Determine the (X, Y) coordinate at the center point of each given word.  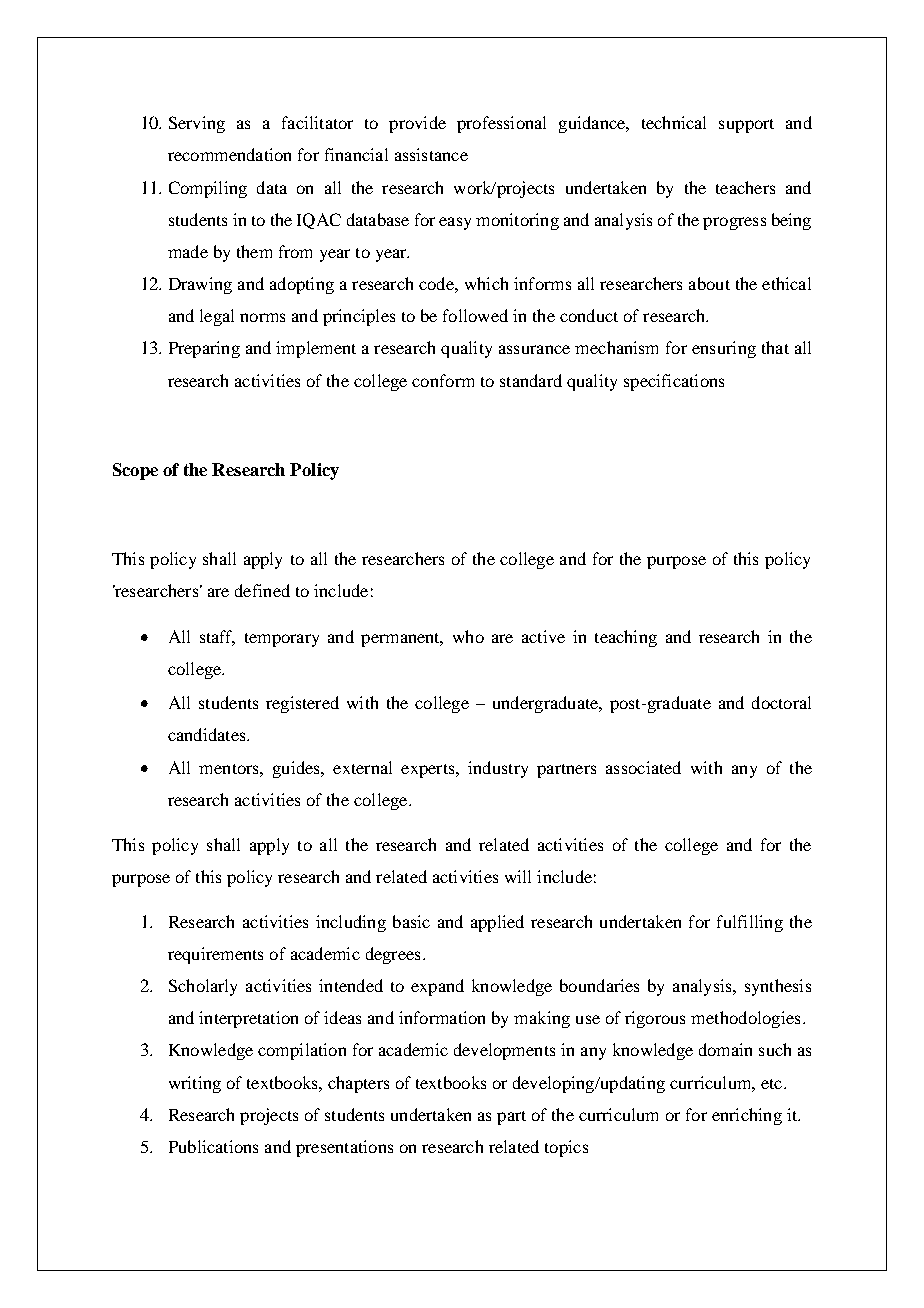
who (468, 636)
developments (504, 1051)
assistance (431, 154)
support (746, 126)
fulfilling (750, 923)
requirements (215, 955)
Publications (213, 1146)
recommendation (229, 154)
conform (443, 380)
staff (217, 638)
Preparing (204, 349)
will (518, 876)
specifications (674, 382)
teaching (626, 638)
